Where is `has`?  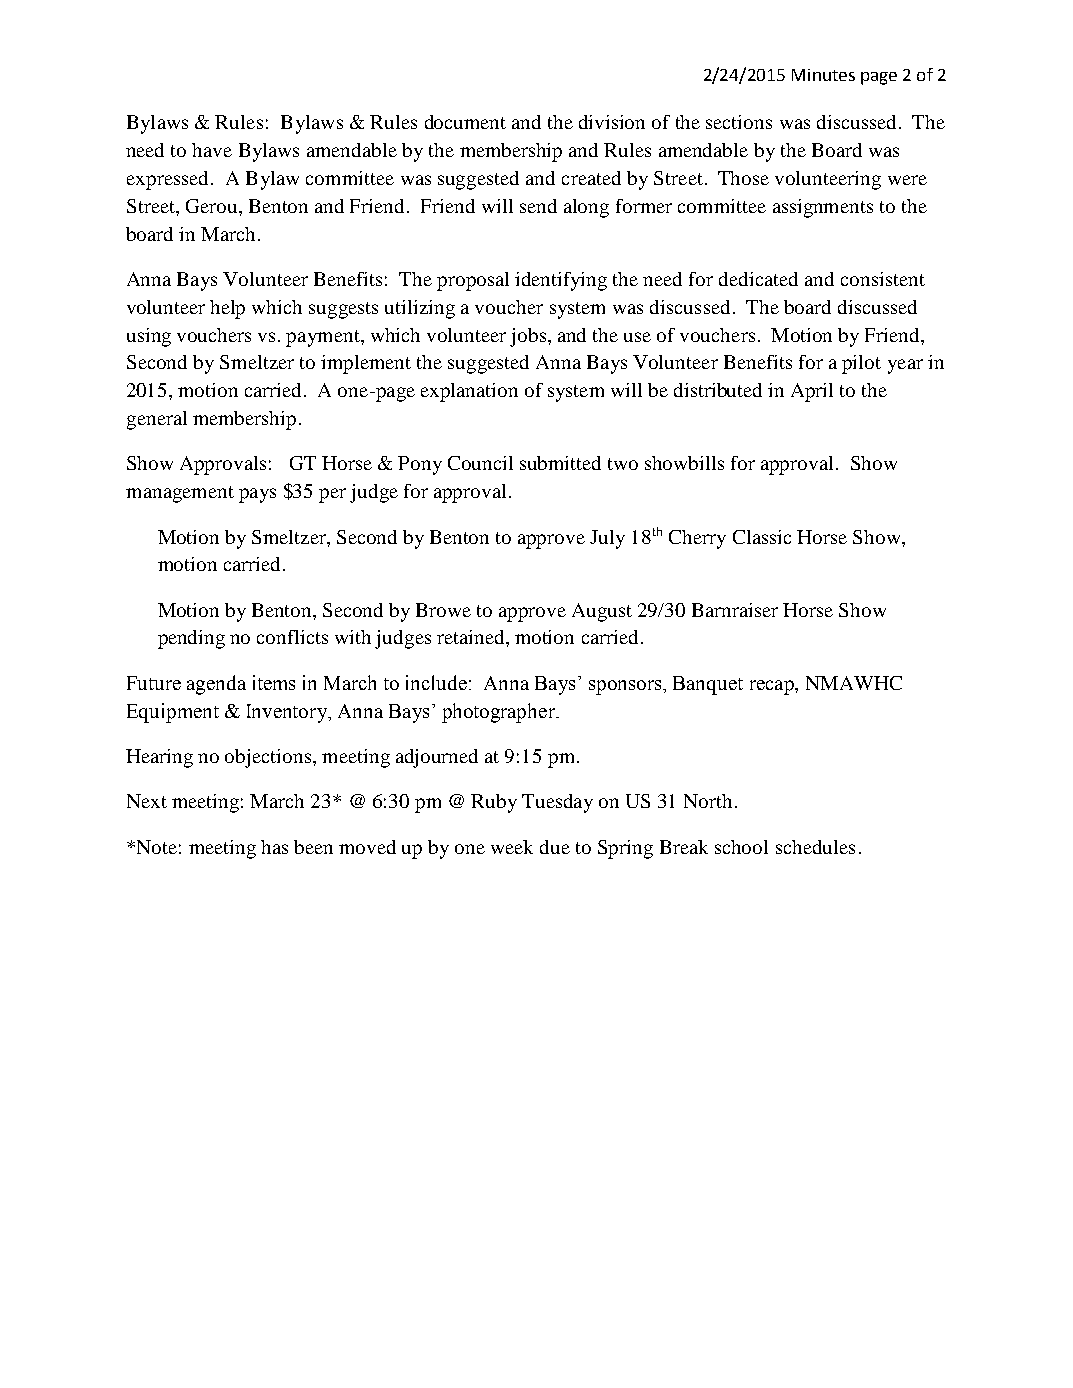 has is located at coordinates (274, 847).
